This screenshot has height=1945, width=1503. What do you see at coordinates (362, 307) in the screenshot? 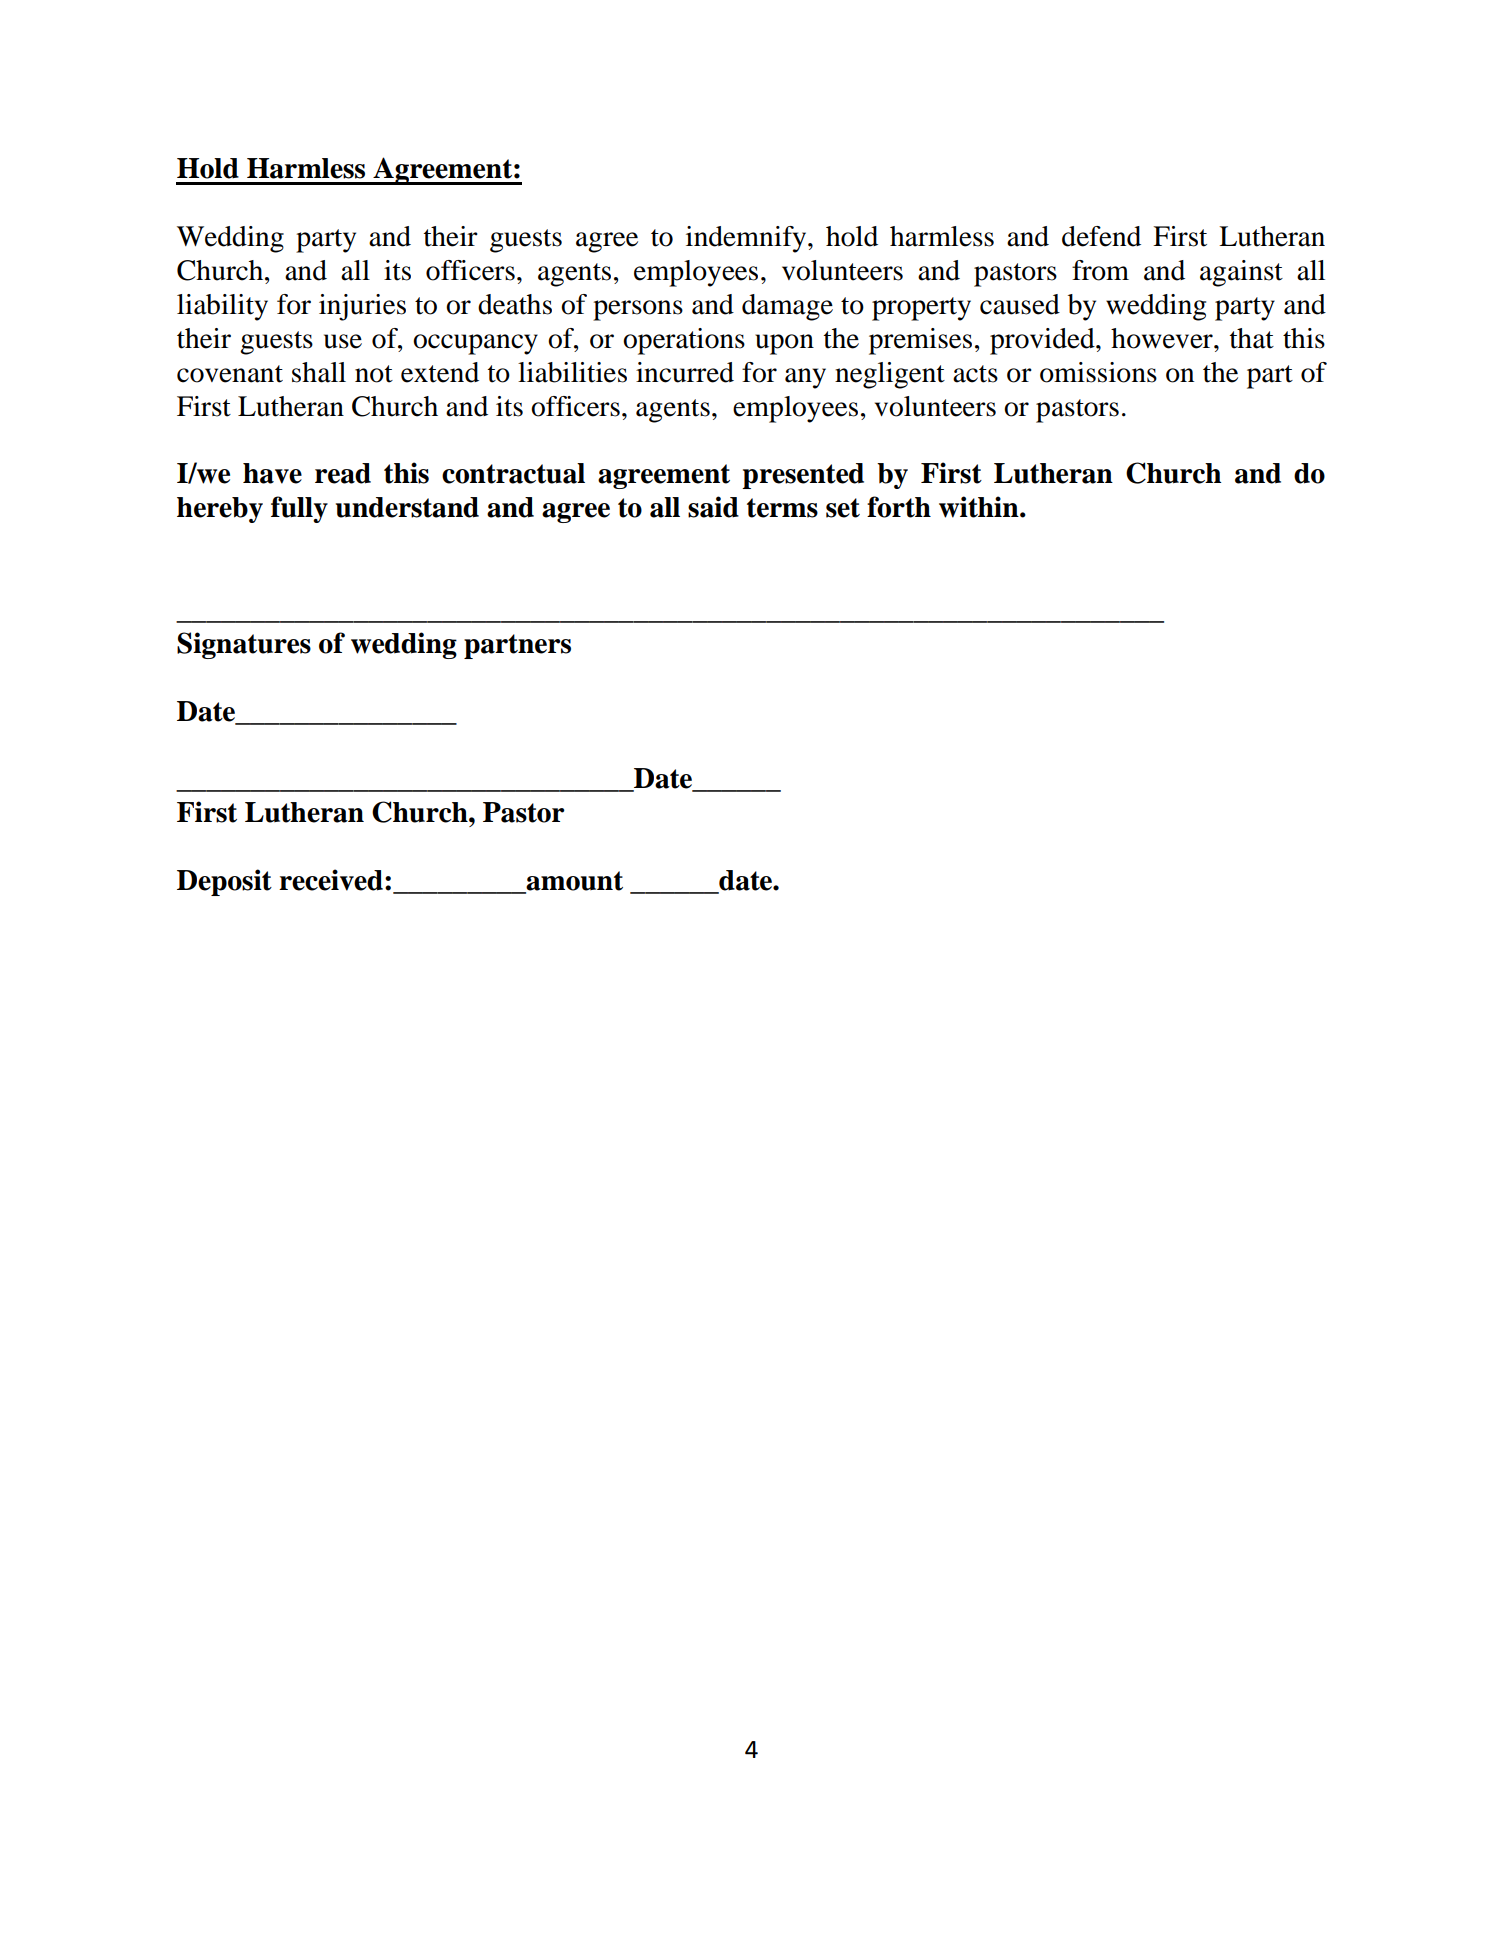
I see `injuries` at bounding box center [362, 307].
